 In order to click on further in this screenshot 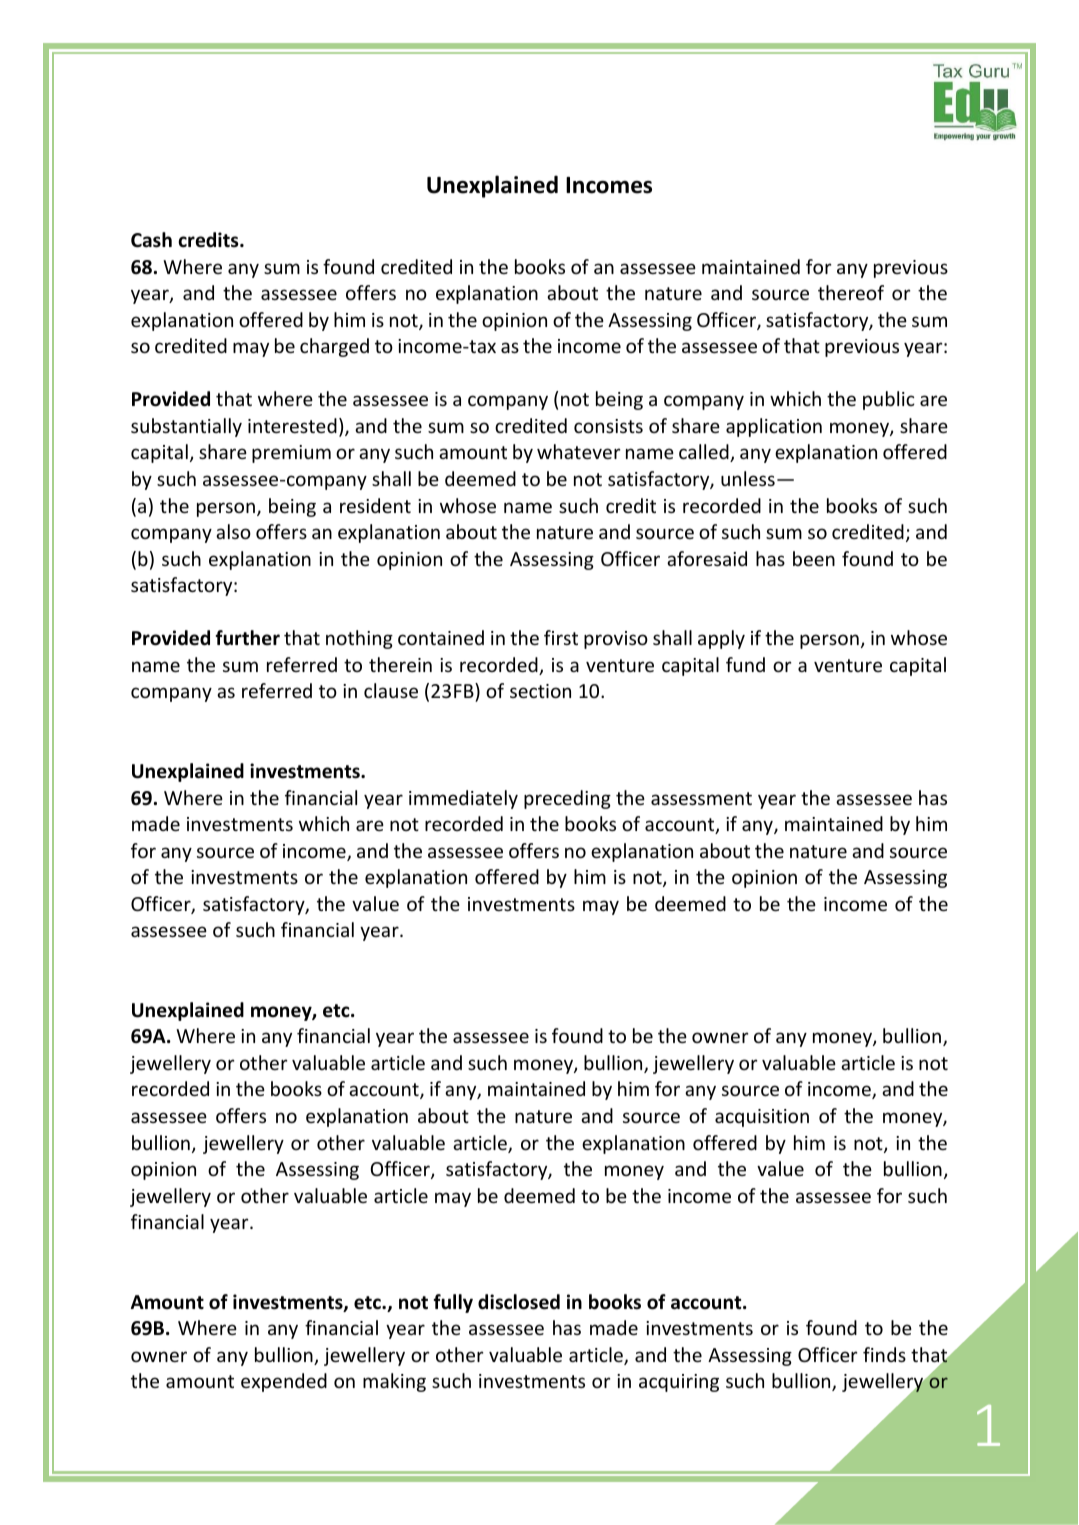, I will do `click(247, 638)`.
